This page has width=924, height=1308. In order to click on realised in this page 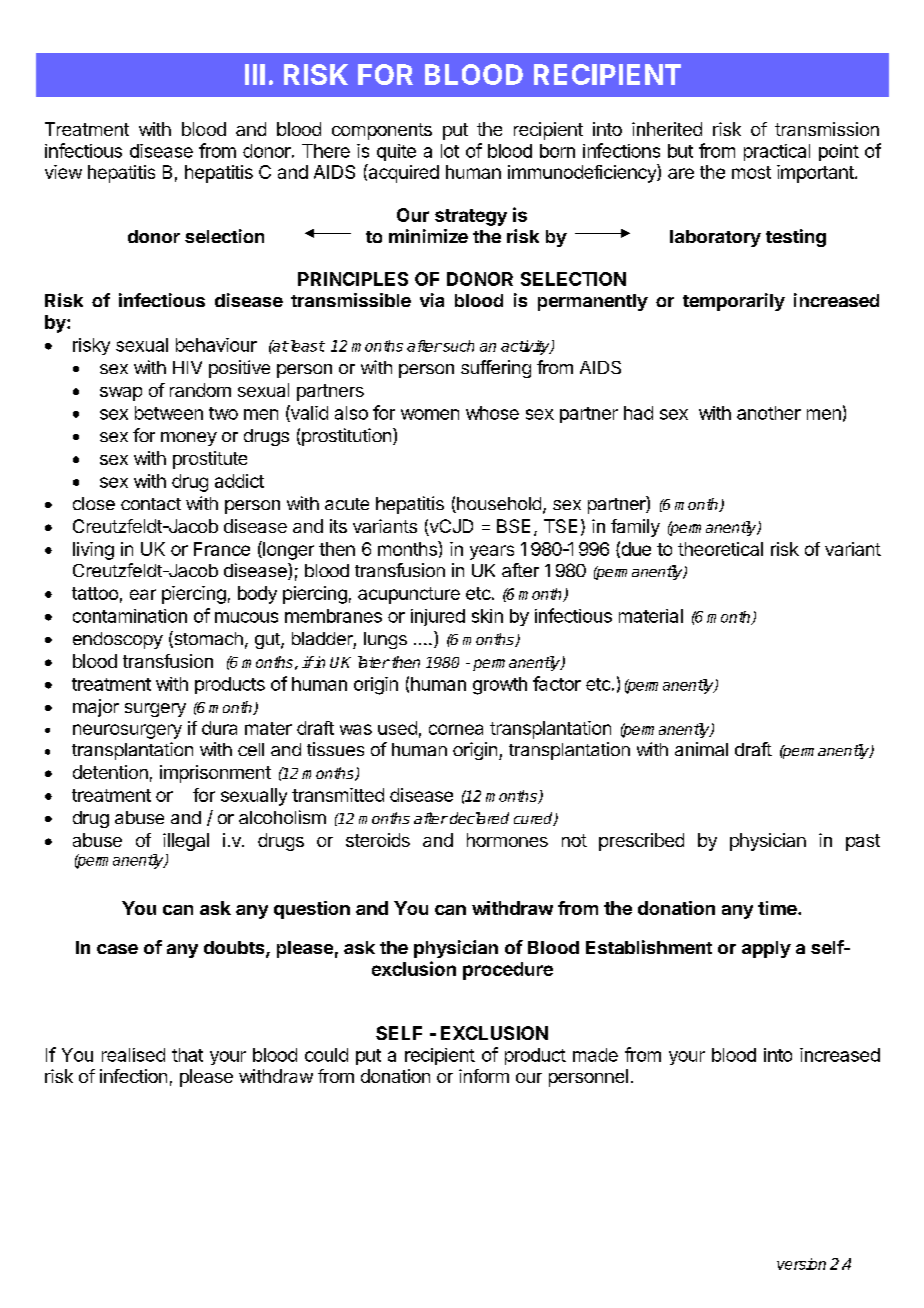, I will do `click(133, 1055)`.
